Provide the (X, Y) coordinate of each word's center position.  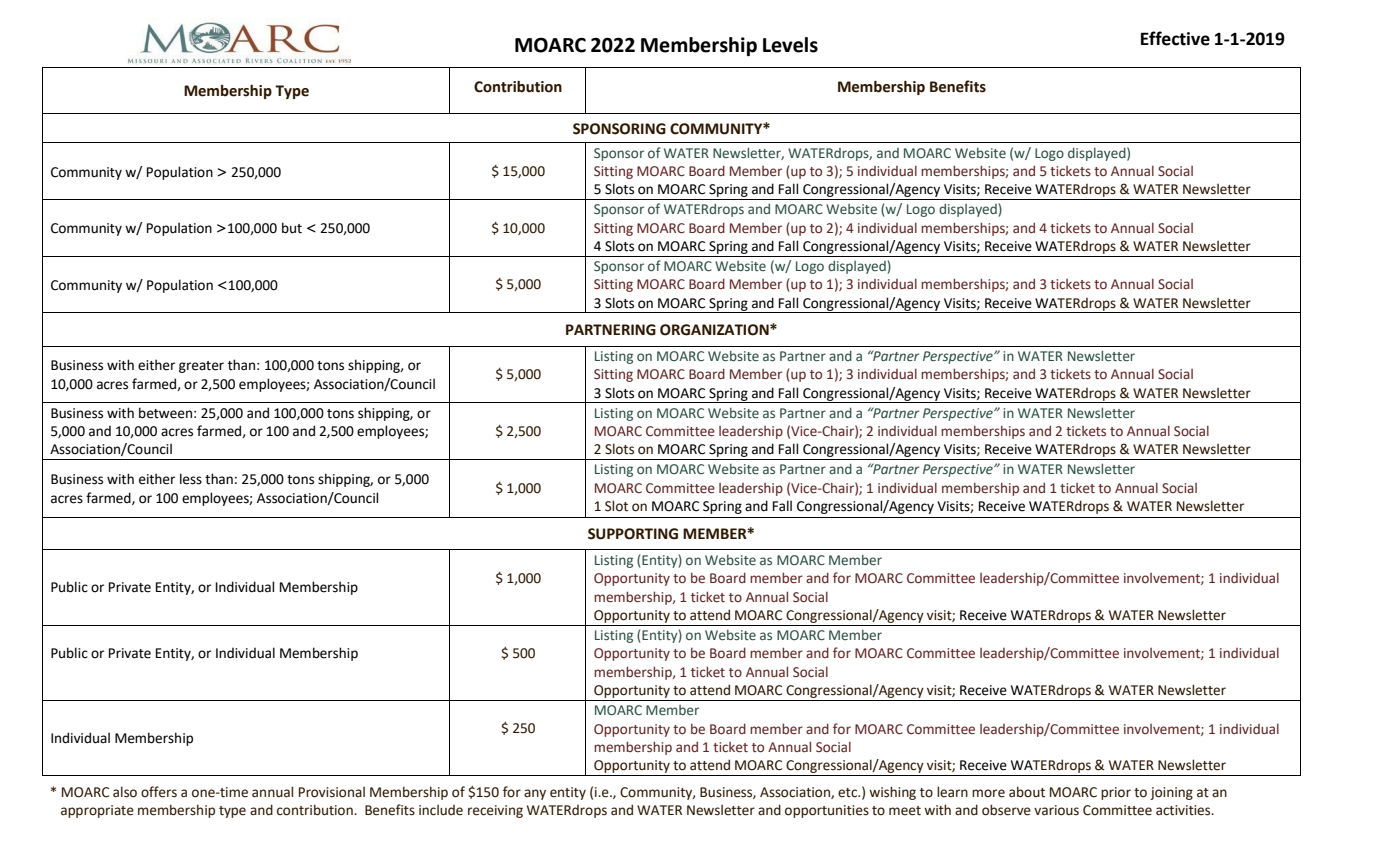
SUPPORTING (633, 534)
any (535, 794)
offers (159, 792)
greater (201, 367)
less (191, 479)
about (1027, 792)
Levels (790, 45)
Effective (1175, 38)
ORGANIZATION (715, 330)
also (125, 792)
